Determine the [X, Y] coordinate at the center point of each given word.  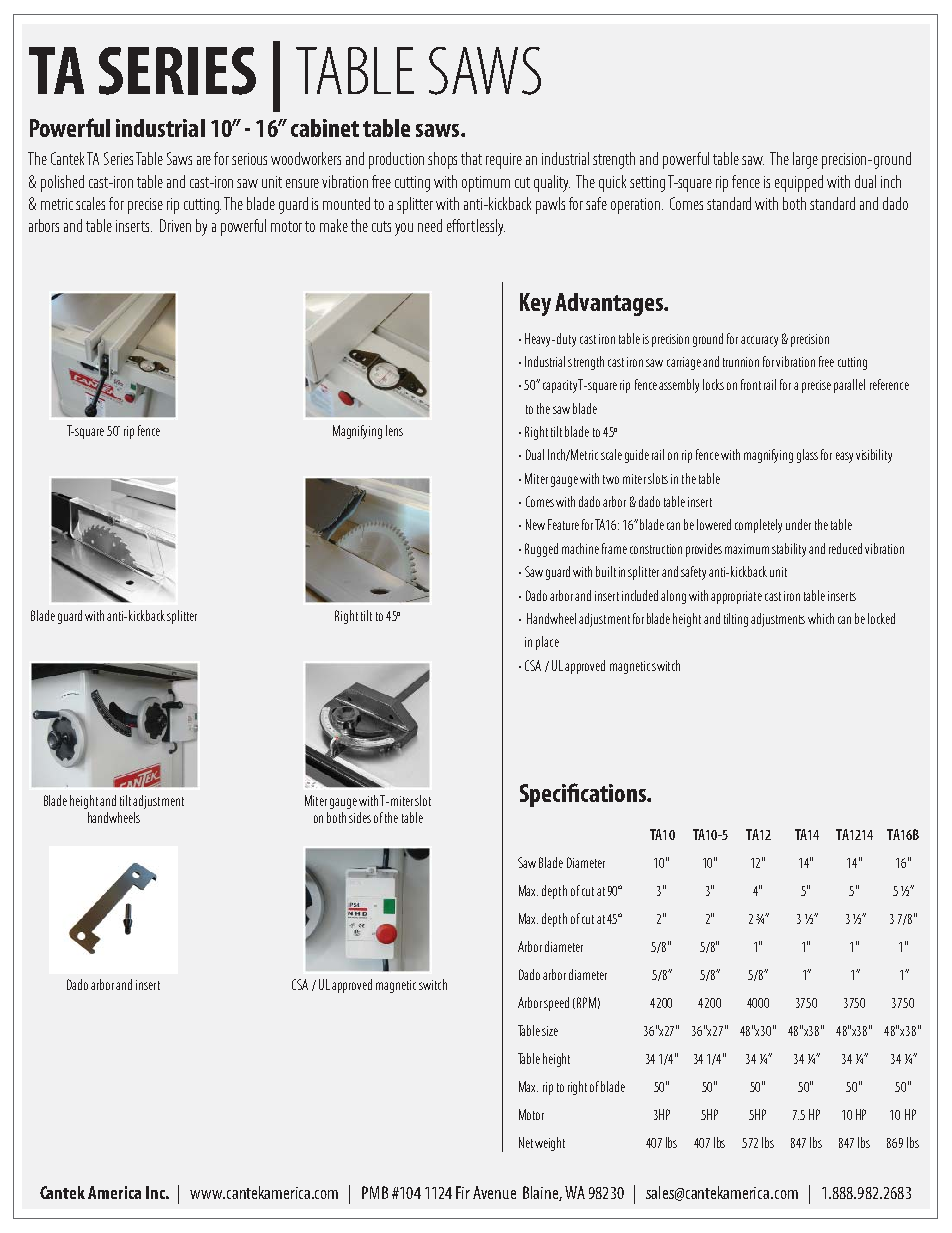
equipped [799, 183]
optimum [486, 184]
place [547, 643]
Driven [175, 225]
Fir [463, 1192]
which [821, 618]
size [550, 1031]
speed [556, 1004]
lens [394, 430]
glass [807, 456]
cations [614, 793]
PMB [375, 1192]
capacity [561, 386]
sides [360, 817]
